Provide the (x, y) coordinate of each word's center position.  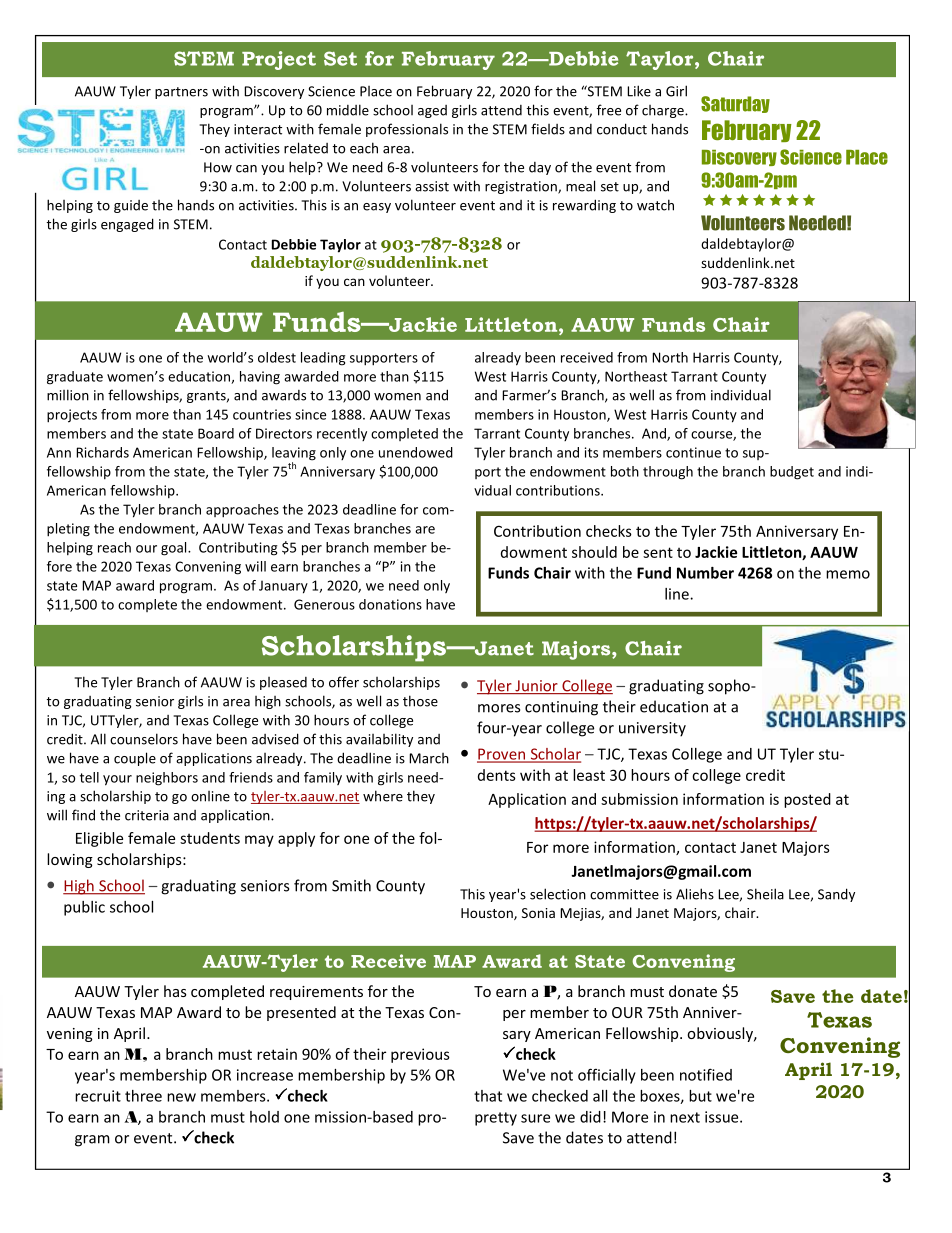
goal (175, 549)
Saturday (735, 104)
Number (705, 573)
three (143, 1096)
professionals (407, 130)
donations (390, 604)
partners (181, 93)
